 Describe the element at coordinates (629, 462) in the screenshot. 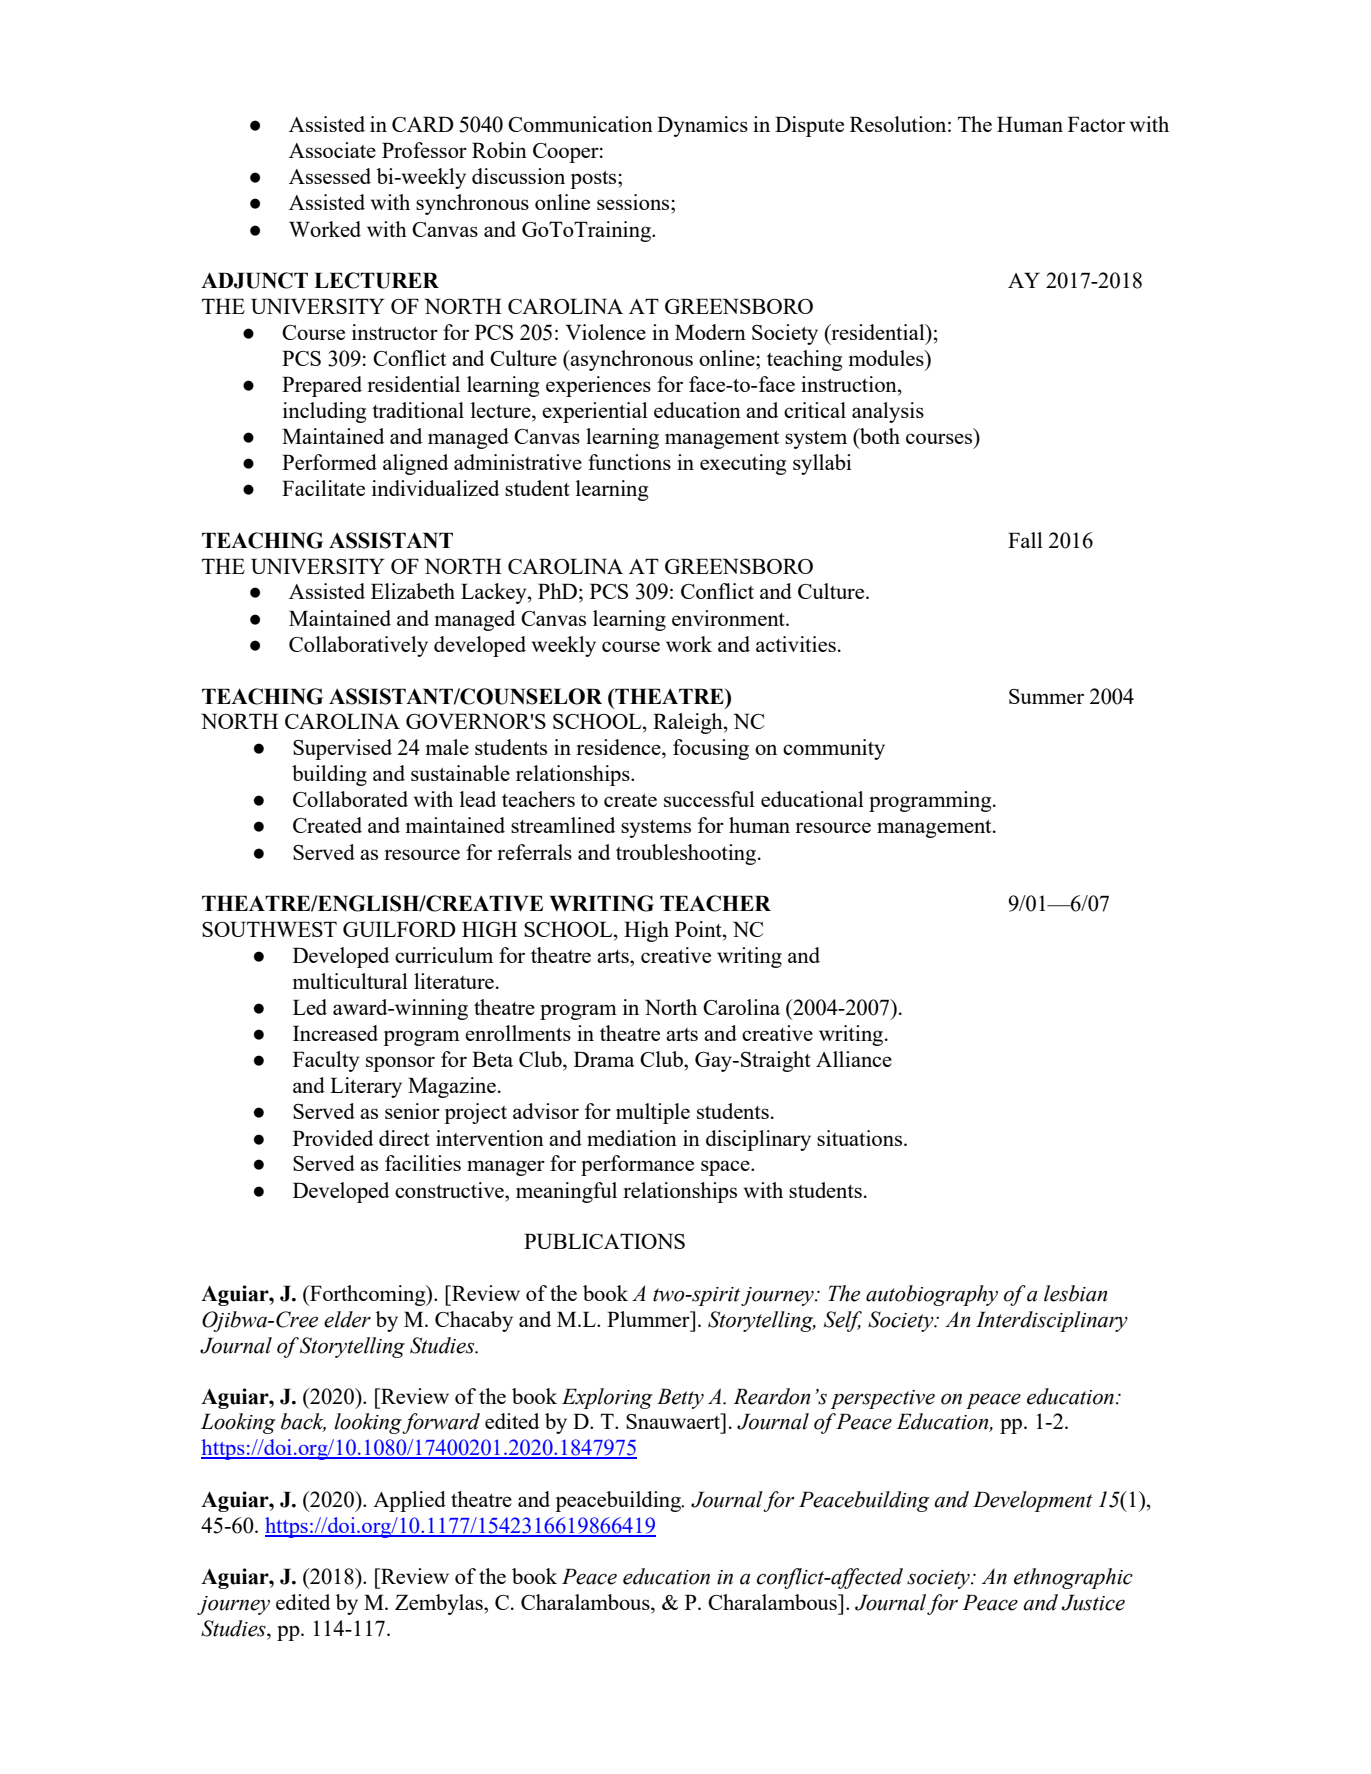

I see `functions` at that location.
